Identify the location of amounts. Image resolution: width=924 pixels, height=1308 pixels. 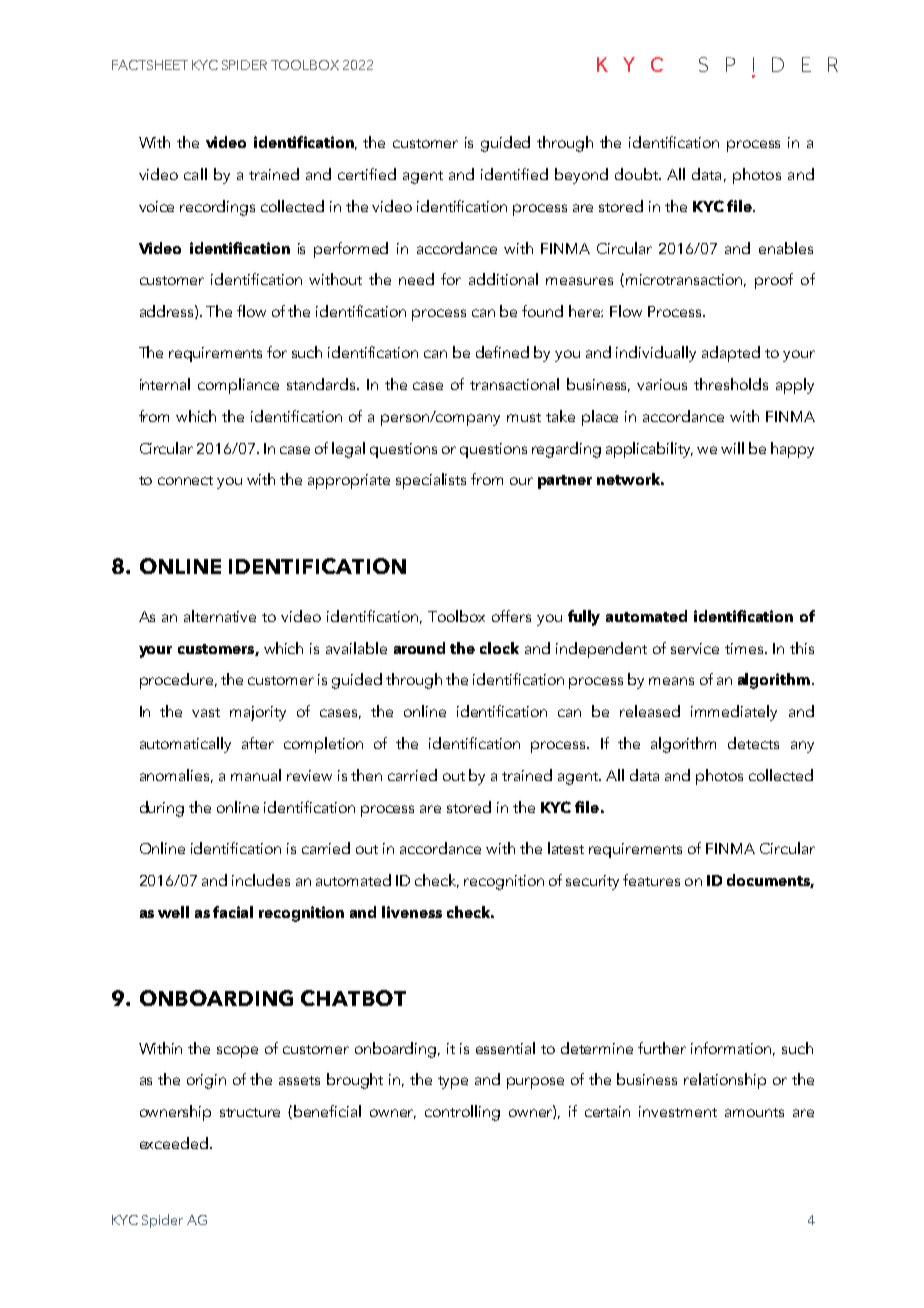
(754, 1112).
